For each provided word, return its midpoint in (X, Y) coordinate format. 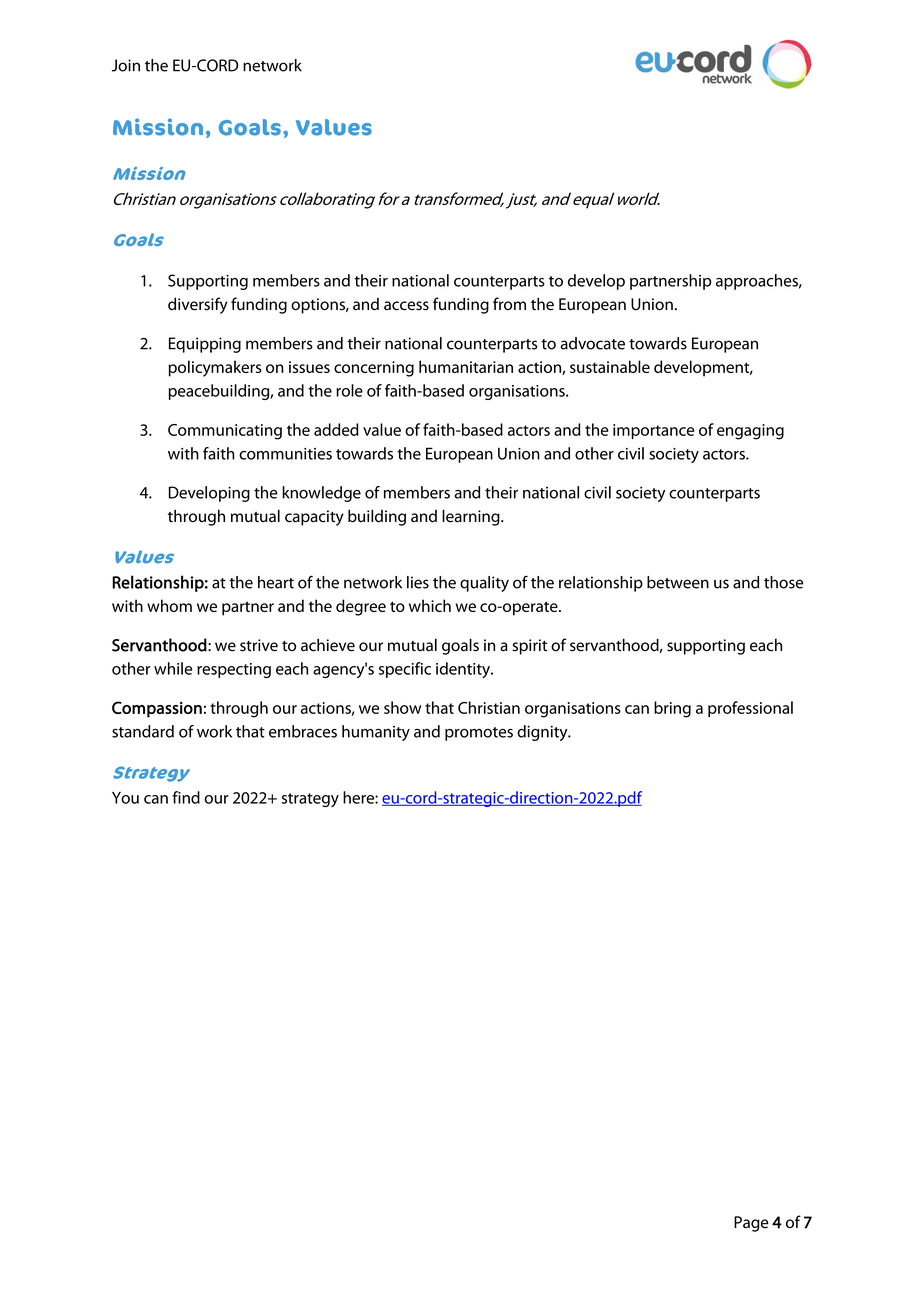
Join (126, 65)
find (186, 797)
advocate (593, 343)
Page (751, 1224)
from (509, 304)
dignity (543, 733)
